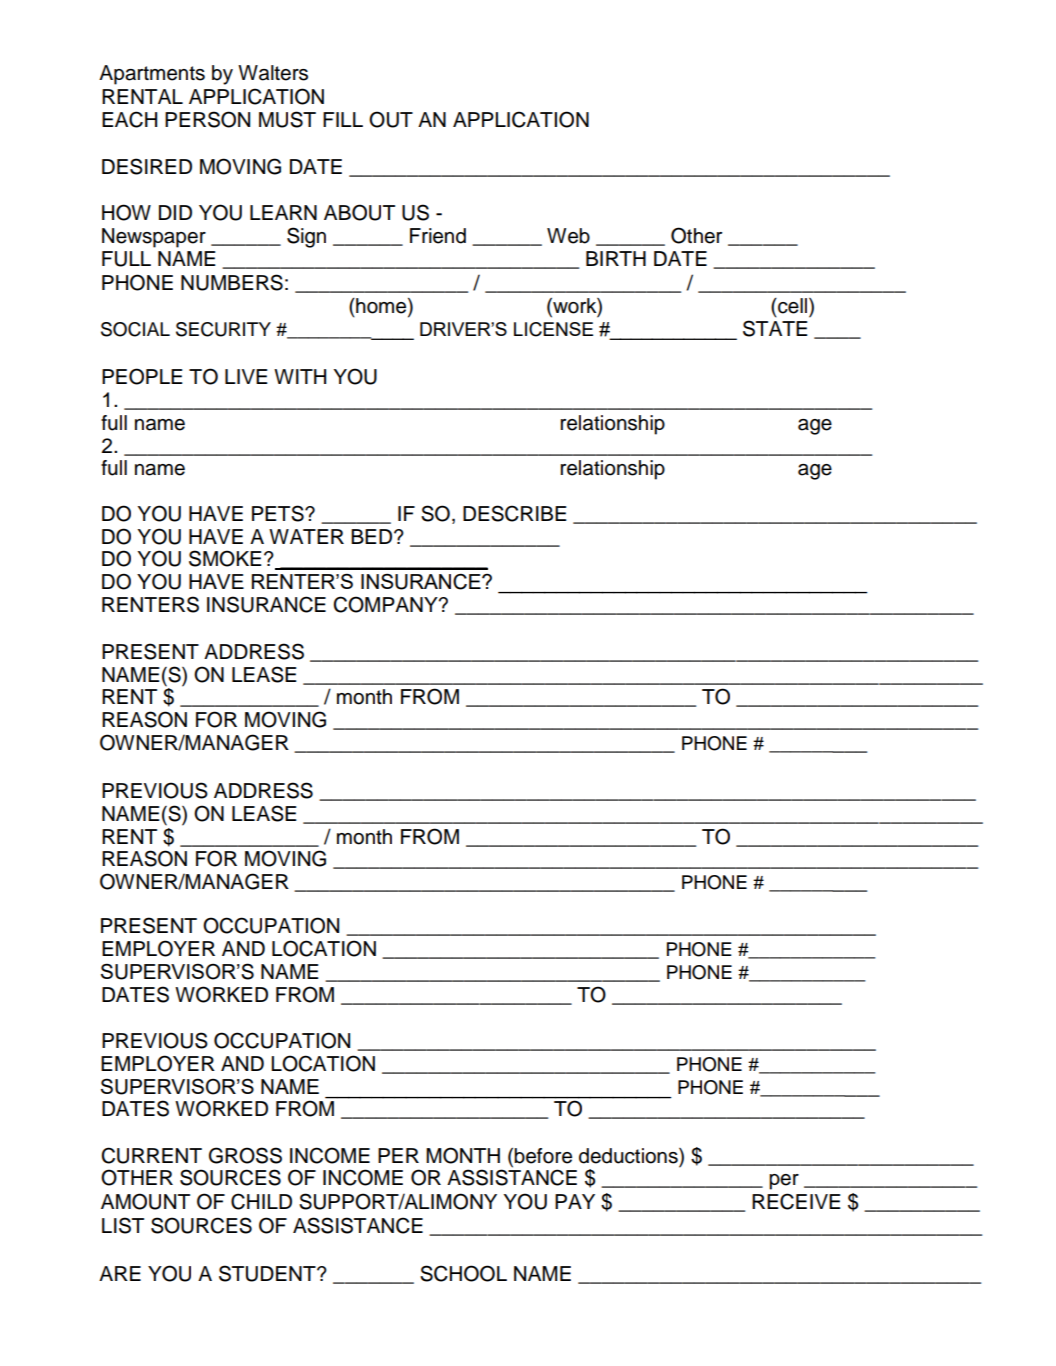 The image size is (1056, 1366). Describe the element at coordinates (629, 1156) in the screenshot. I see `deductions` at that location.
